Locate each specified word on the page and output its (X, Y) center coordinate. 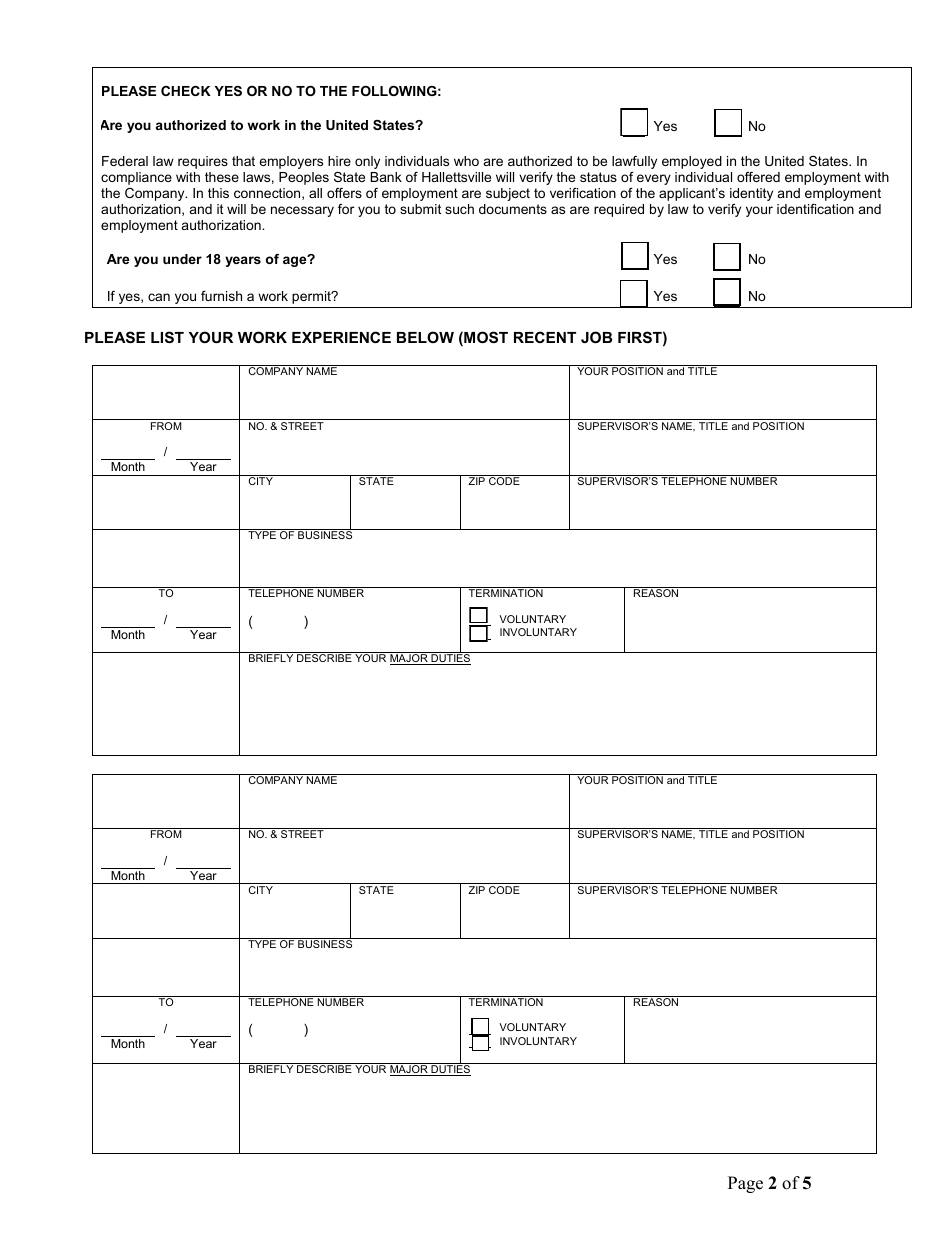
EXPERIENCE (341, 337)
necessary (302, 211)
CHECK (186, 91)
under (182, 259)
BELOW (425, 337)
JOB (596, 337)
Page (745, 1184)
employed (692, 162)
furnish (221, 296)
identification (815, 209)
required (619, 210)
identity (751, 194)
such (459, 209)
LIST (167, 337)
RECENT (545, 337)
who (466, 161)
